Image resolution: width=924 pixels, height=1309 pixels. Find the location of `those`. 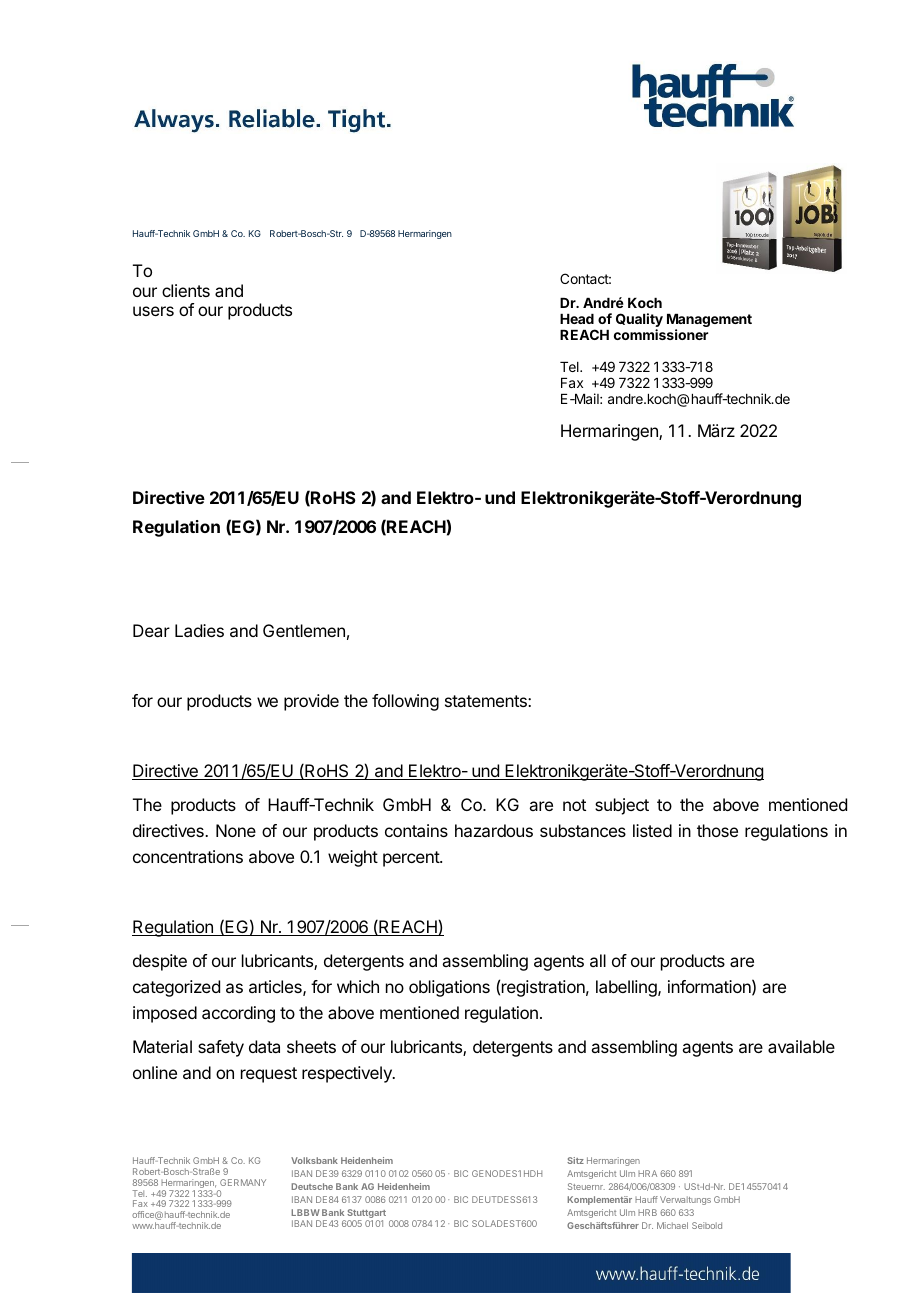

those is located at coordinates (717, 830).
